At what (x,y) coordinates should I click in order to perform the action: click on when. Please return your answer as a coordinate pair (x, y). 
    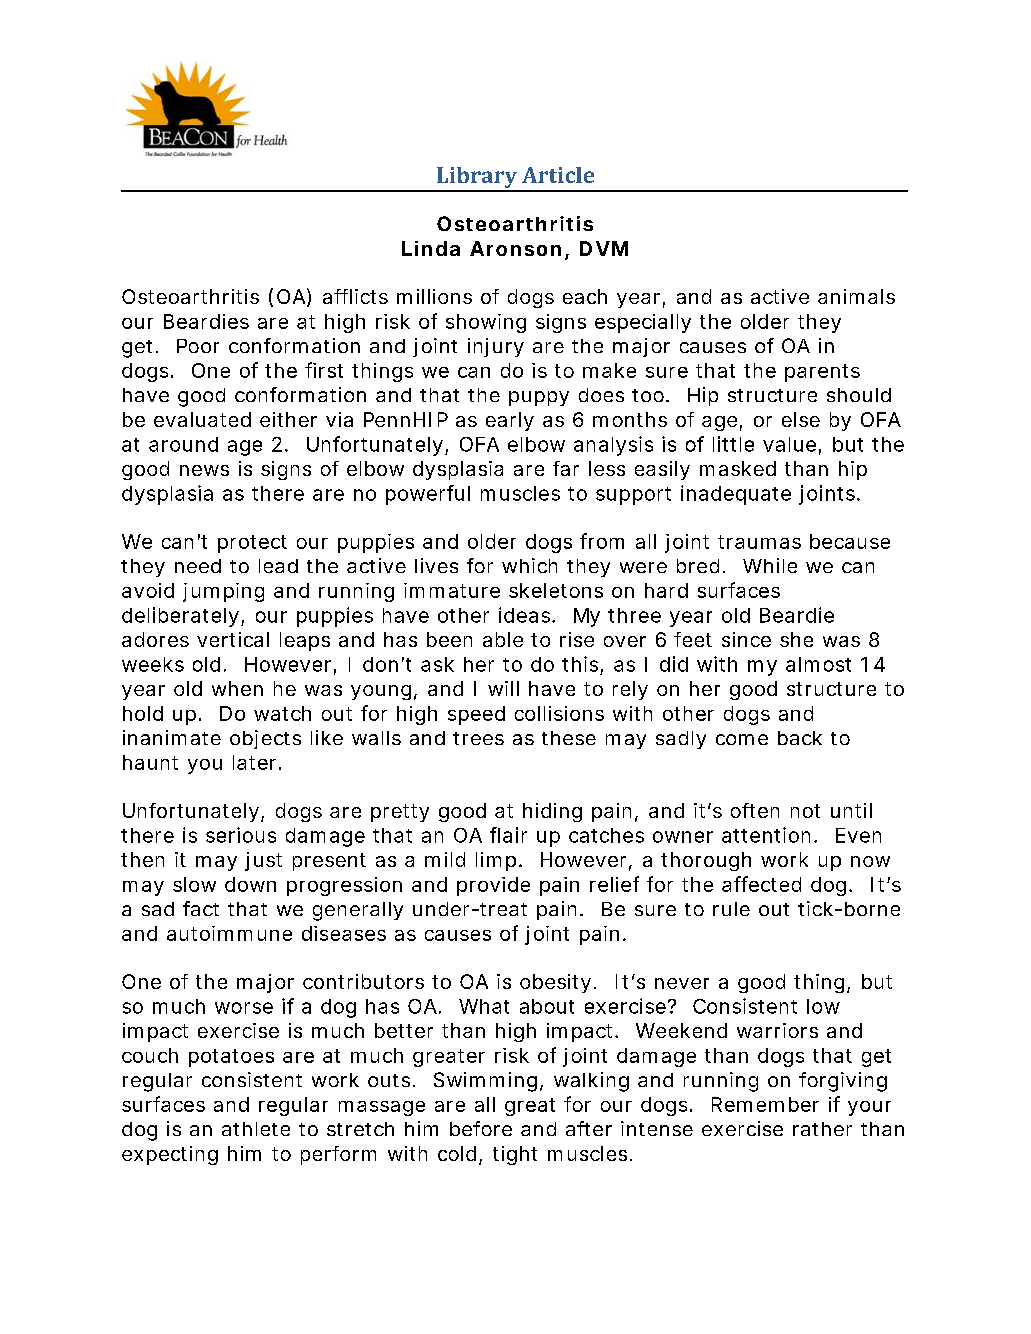
    Looking at the image, I should click on (237, 688).
